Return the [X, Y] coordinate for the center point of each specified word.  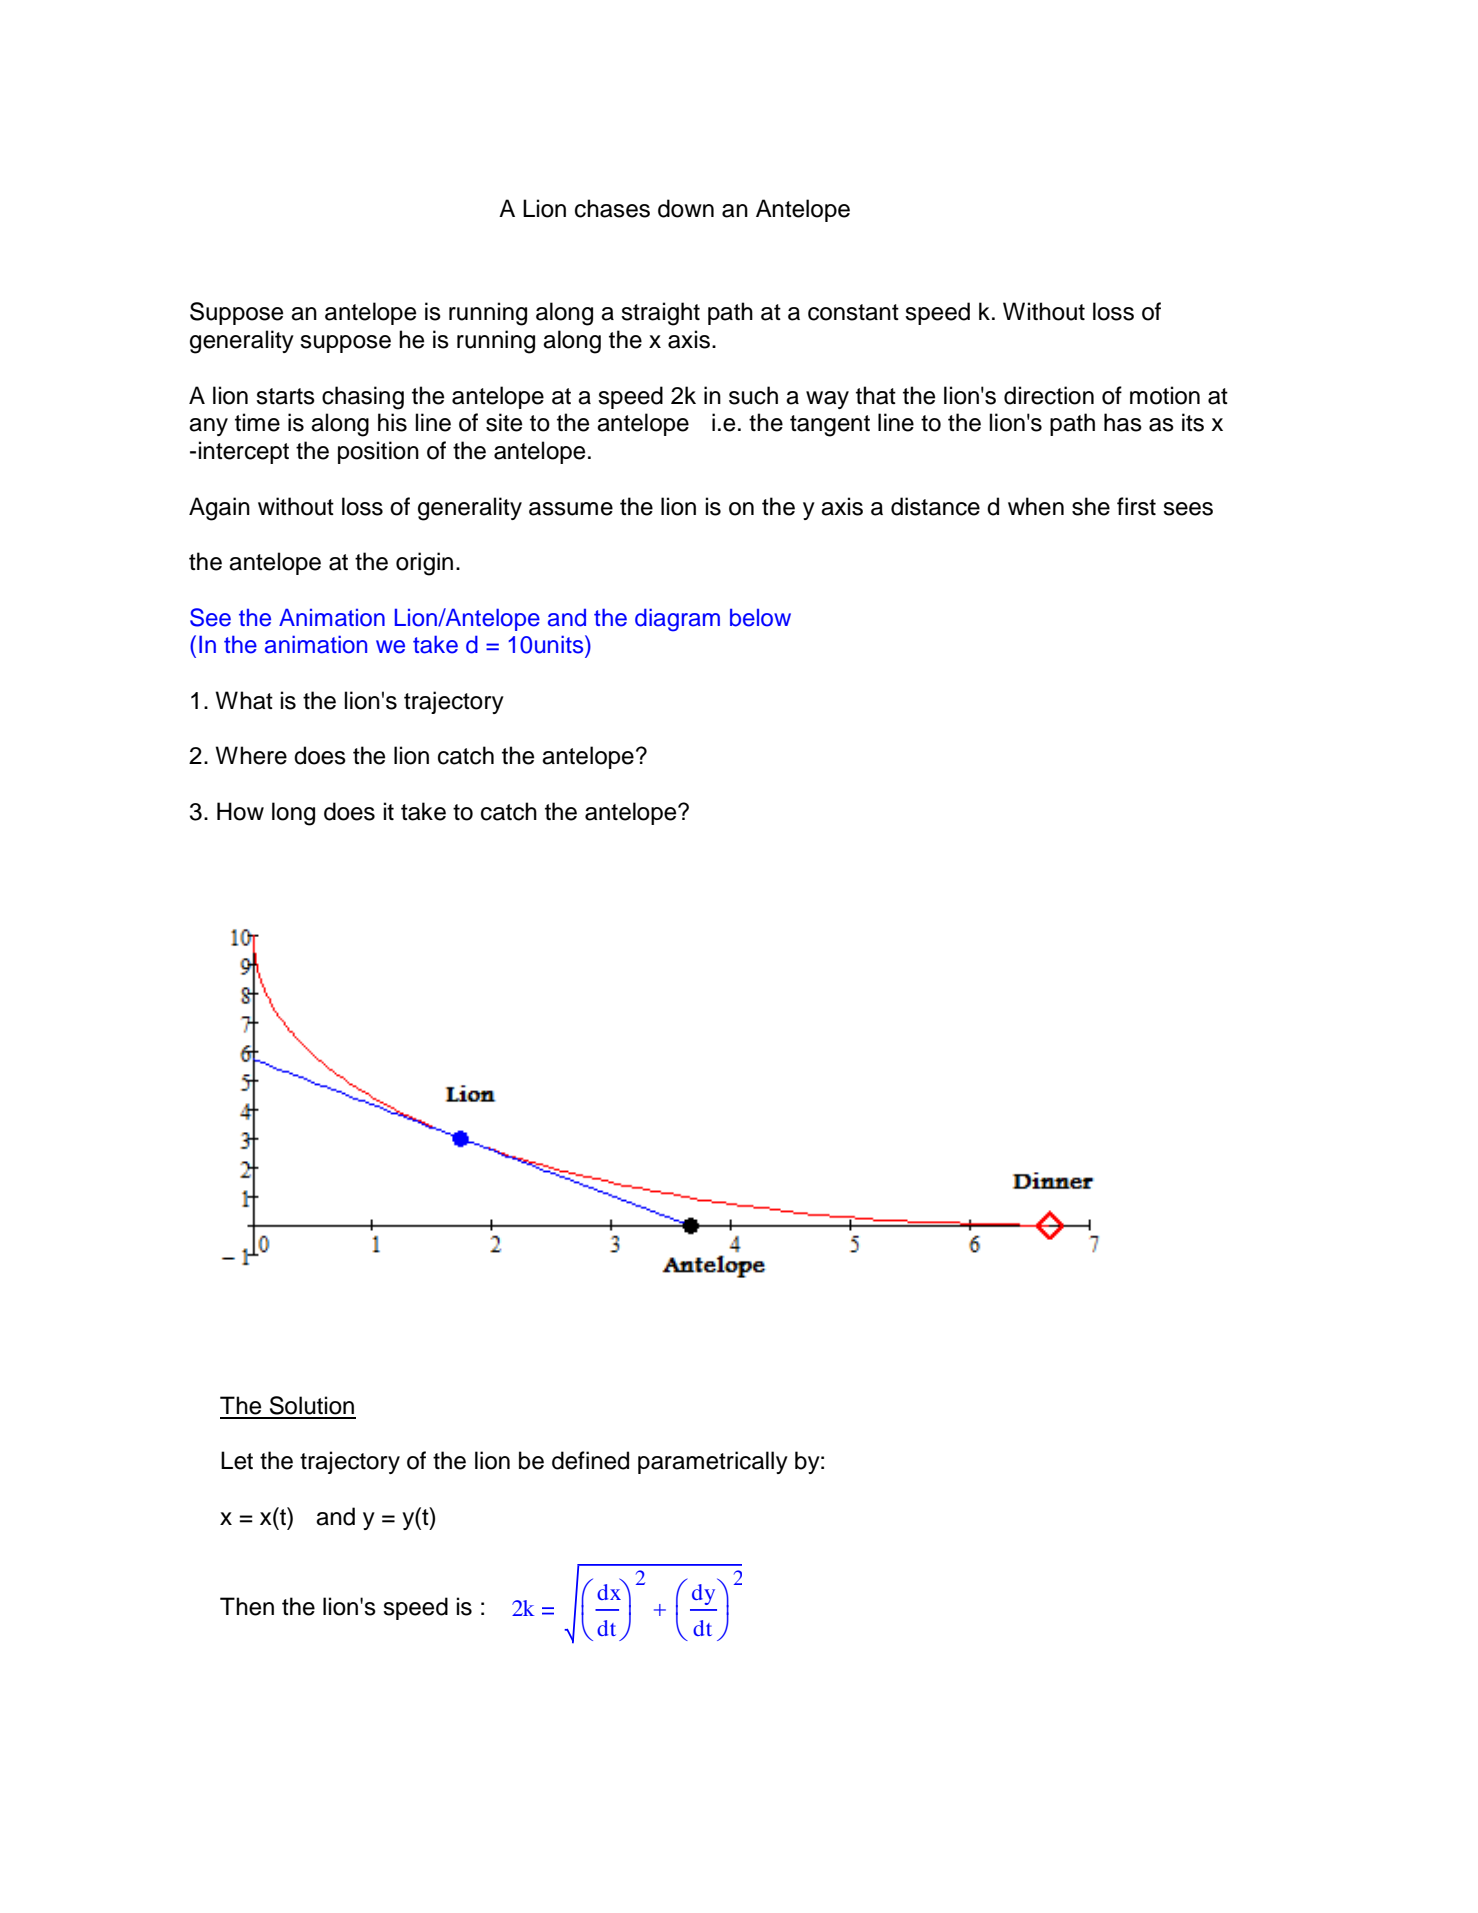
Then [247, 1606]
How [240, 811]
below [760, 618]
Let [237, 1460]
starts [285, 396]
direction [1049, 395]
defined [590, 1460]
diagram [677, 620]
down [686, 208]
